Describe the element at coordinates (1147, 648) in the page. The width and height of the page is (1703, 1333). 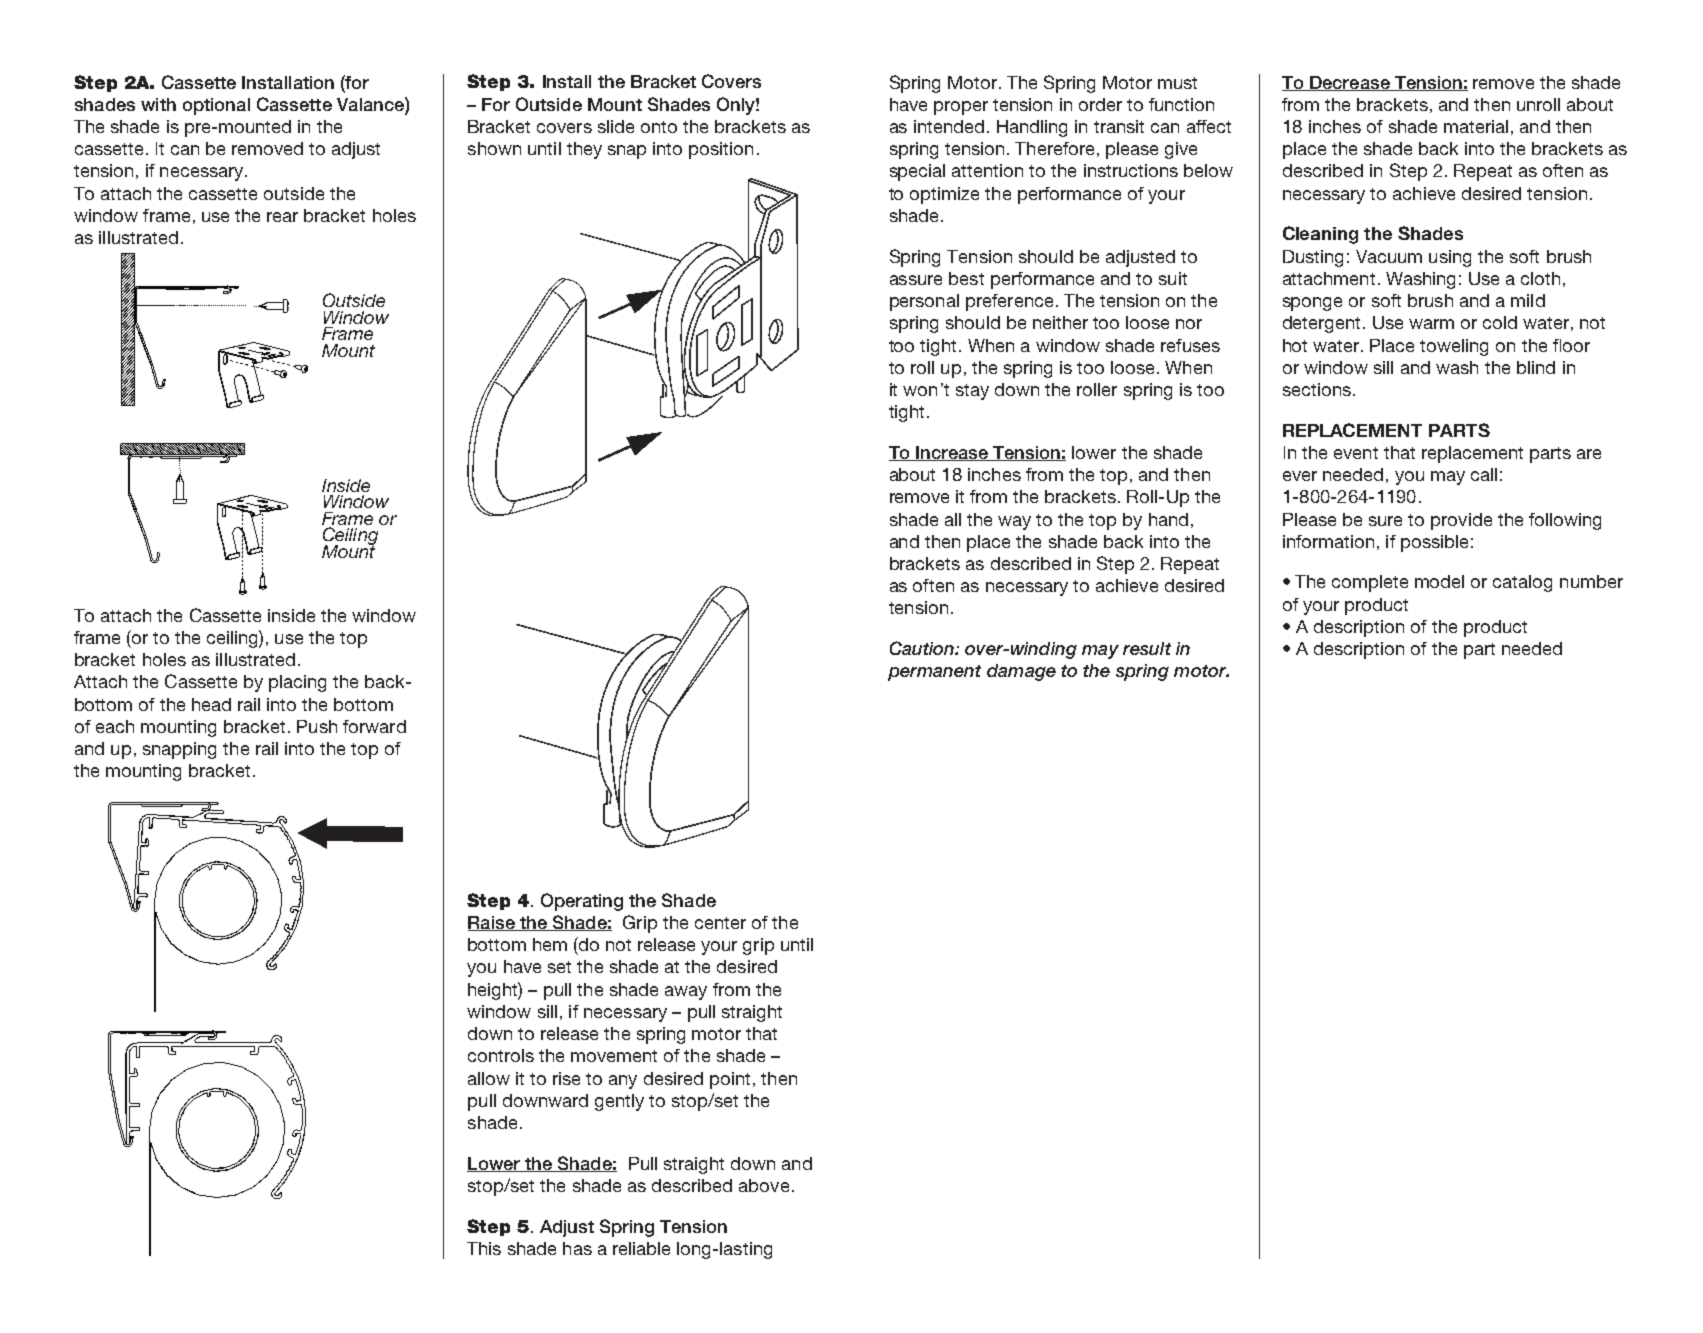
I see `result` at that location.
